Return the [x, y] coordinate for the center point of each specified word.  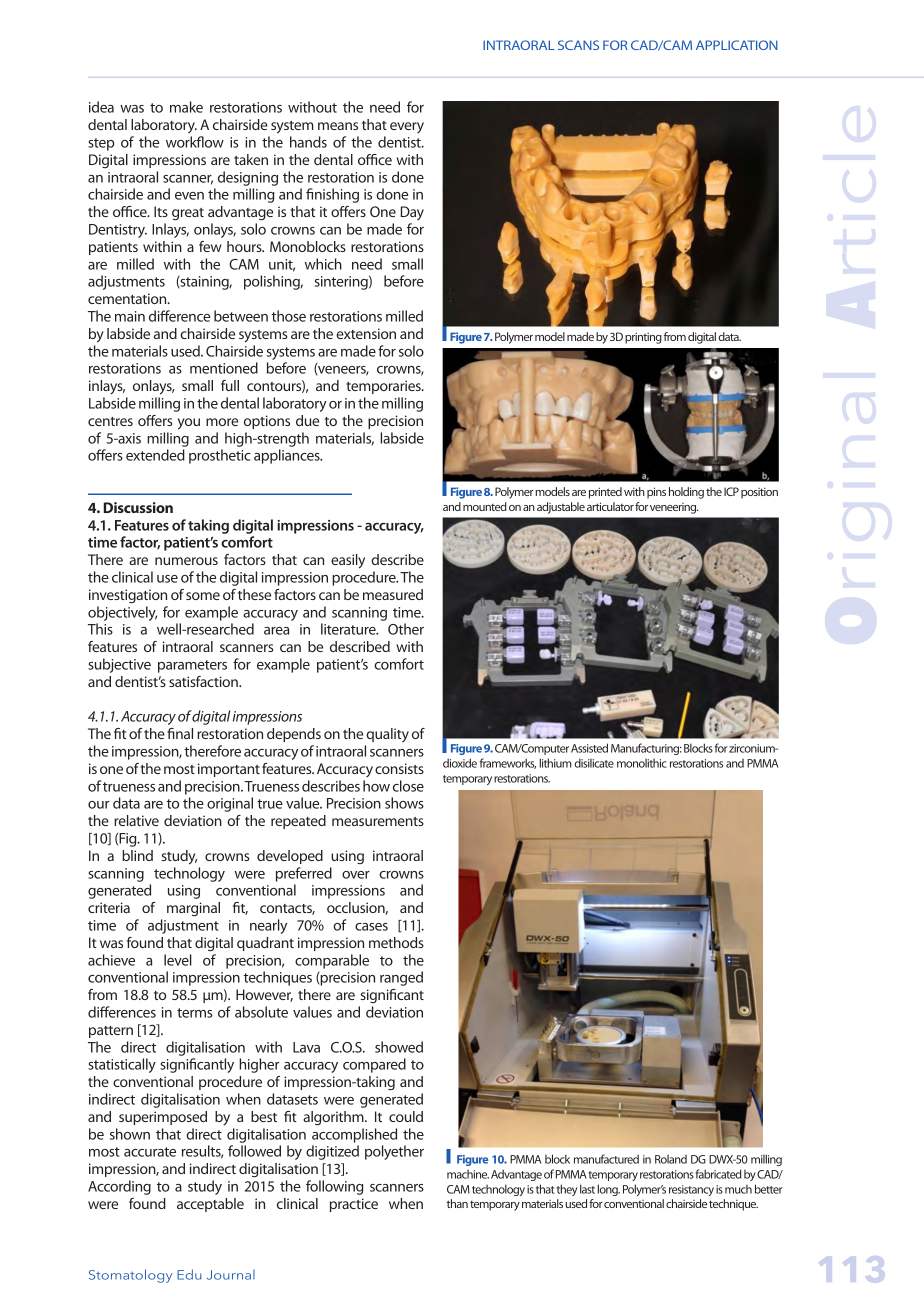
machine [468, 1174]
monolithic [641, 763]
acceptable [210, 1205]
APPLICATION [737, 45]
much [738, 1189]
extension [366, 333]
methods [396, 942]
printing [643, 338]
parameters [192, 666]
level [178, 960]
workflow [195, 142]
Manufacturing [646, 749]
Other [406, 629]
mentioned [224, 368]
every [407, 127]
